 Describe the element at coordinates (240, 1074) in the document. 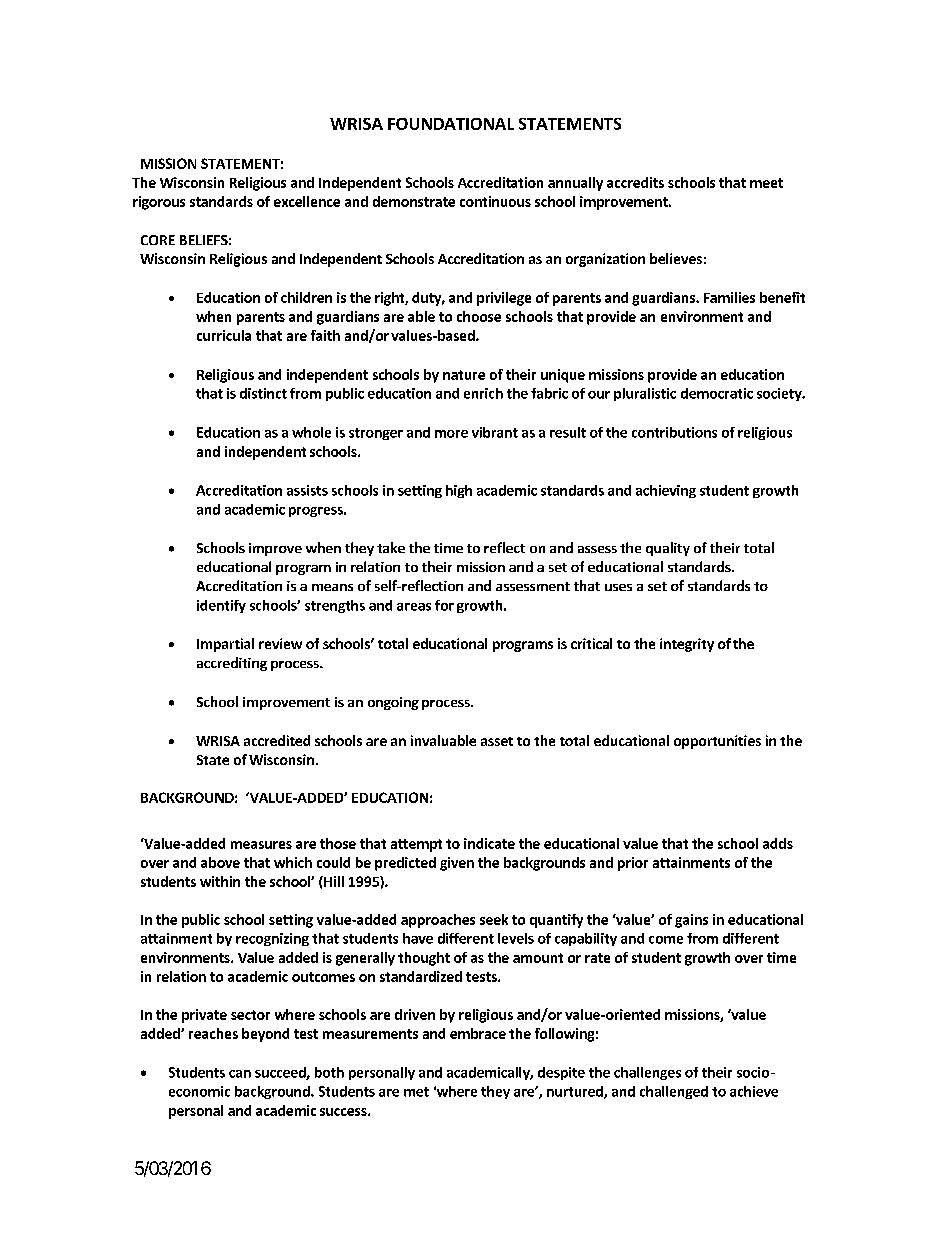

I see `can` at that location.
